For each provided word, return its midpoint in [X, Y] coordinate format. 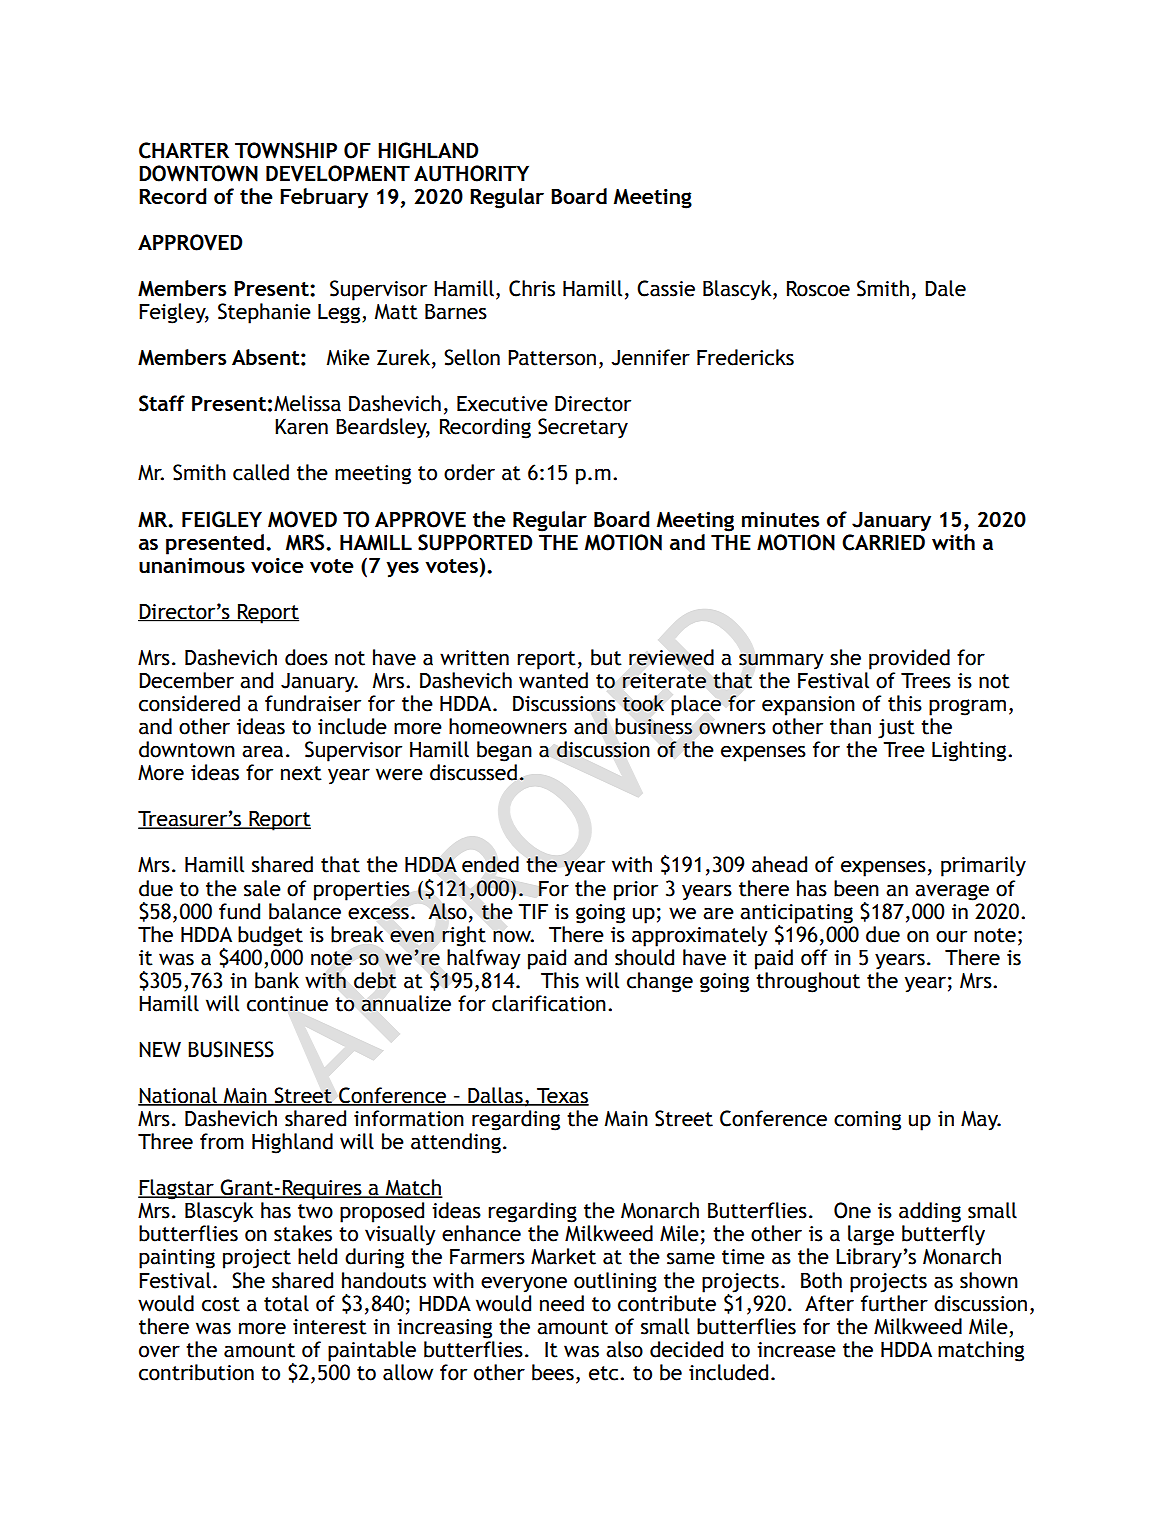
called [261, 472]
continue [287, 1004]
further [894, 1303]
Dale [945, 288]
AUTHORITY [471, 173]
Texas [562, 1096]
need [562, 1303]
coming [867, 1121]
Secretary [583, 428]
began [504, 751]
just [896, 729]
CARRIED [883, 542]
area [262, 751]
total [286, 1303]
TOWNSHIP [286, 150]
